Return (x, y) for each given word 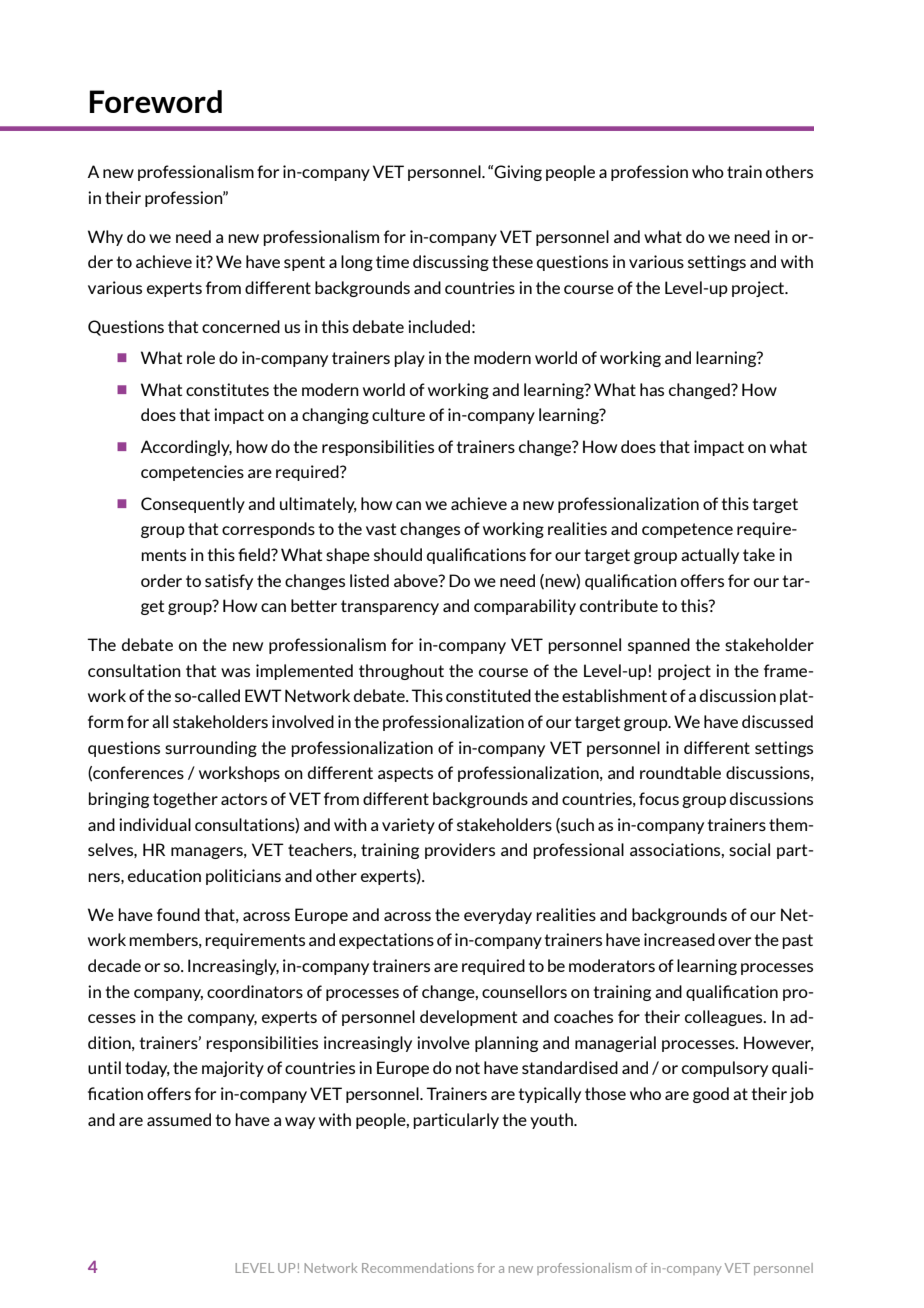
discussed (777, 721)
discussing (451, 263)
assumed (179, 1119)
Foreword (155, 101)
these (512, 261)
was (235, 672)
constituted (488, 695)
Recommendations (418, 1268)
